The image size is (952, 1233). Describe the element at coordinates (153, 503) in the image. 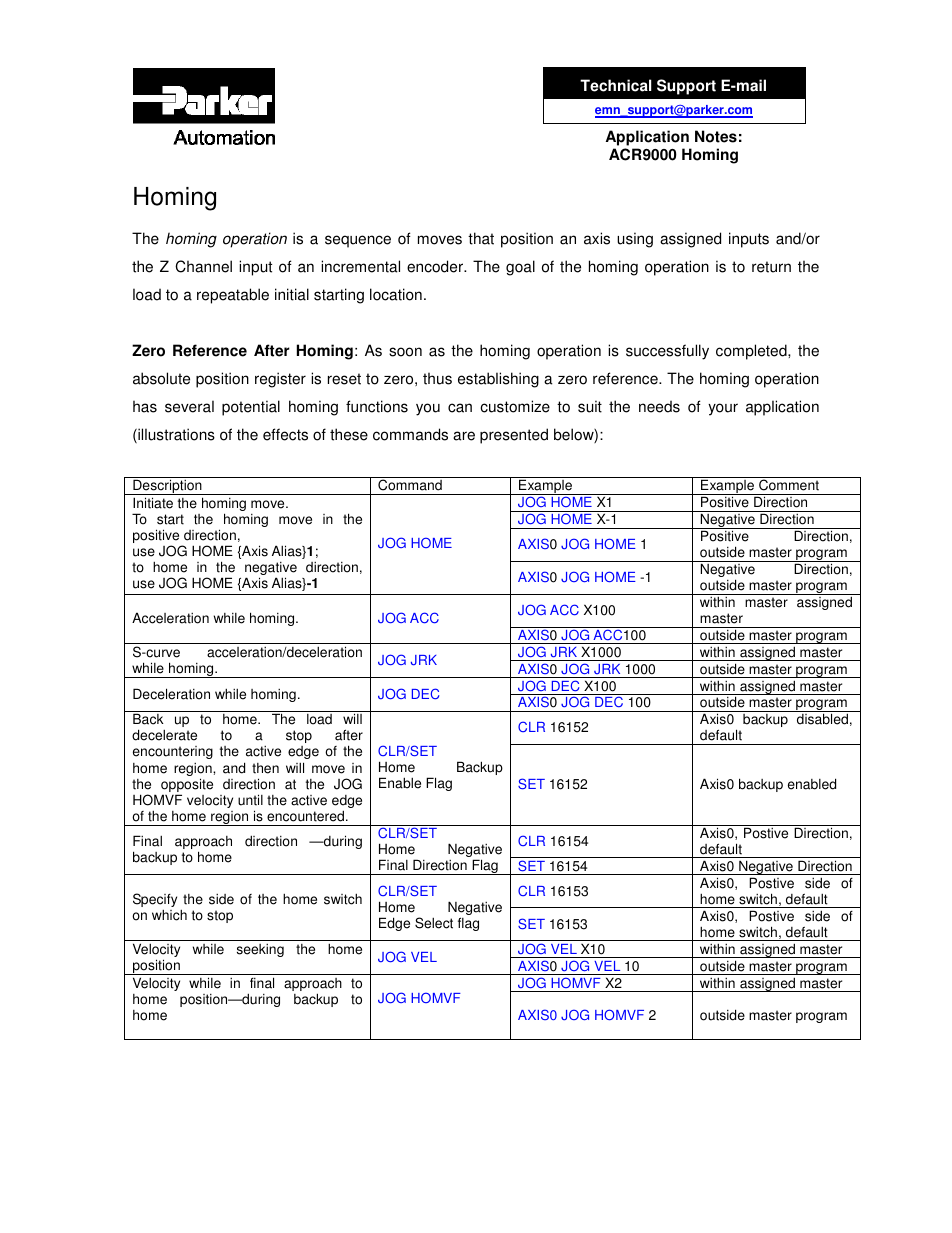

I see `Initiate` at that location.
